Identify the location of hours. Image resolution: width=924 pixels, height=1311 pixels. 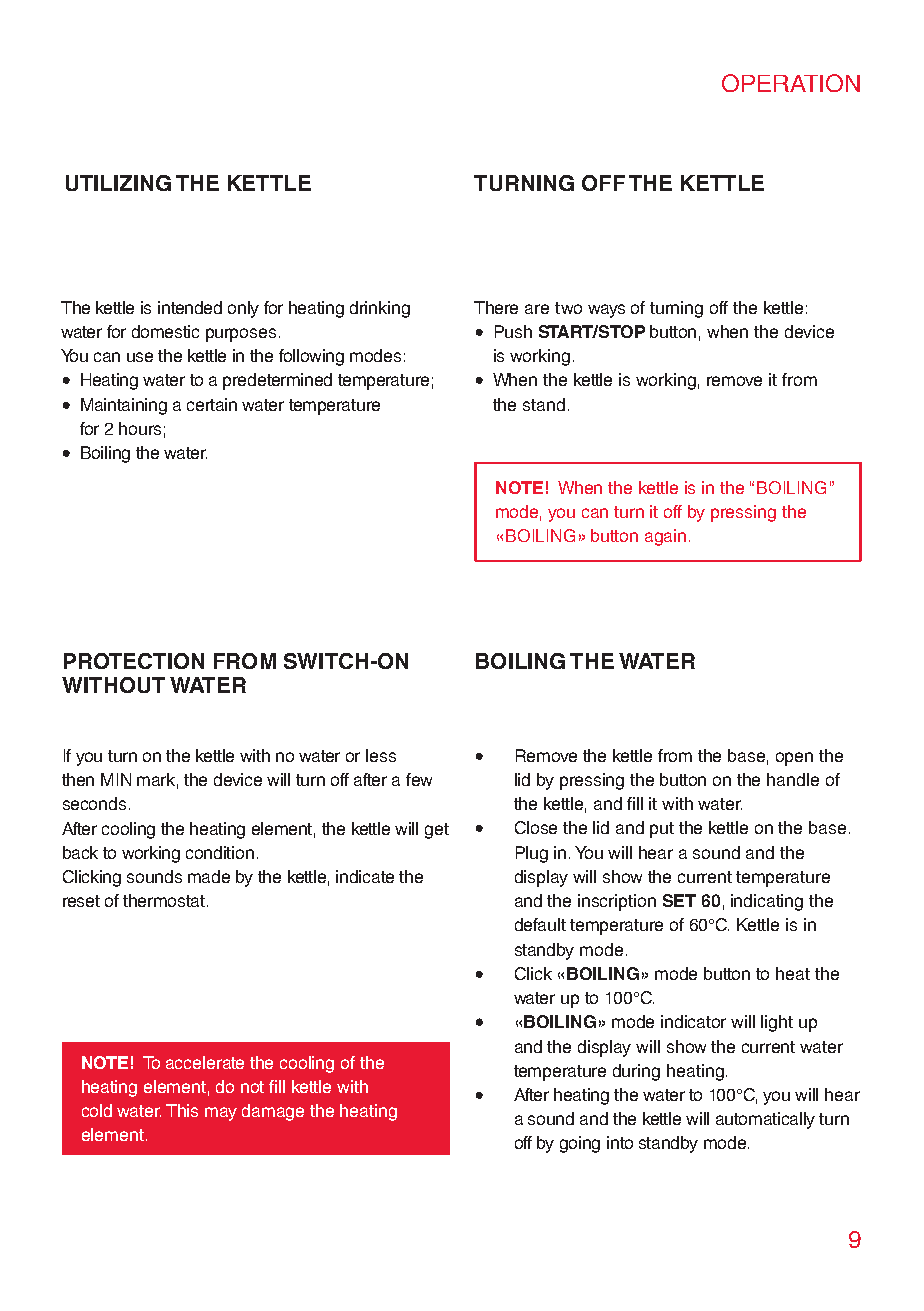
(140, 428).
